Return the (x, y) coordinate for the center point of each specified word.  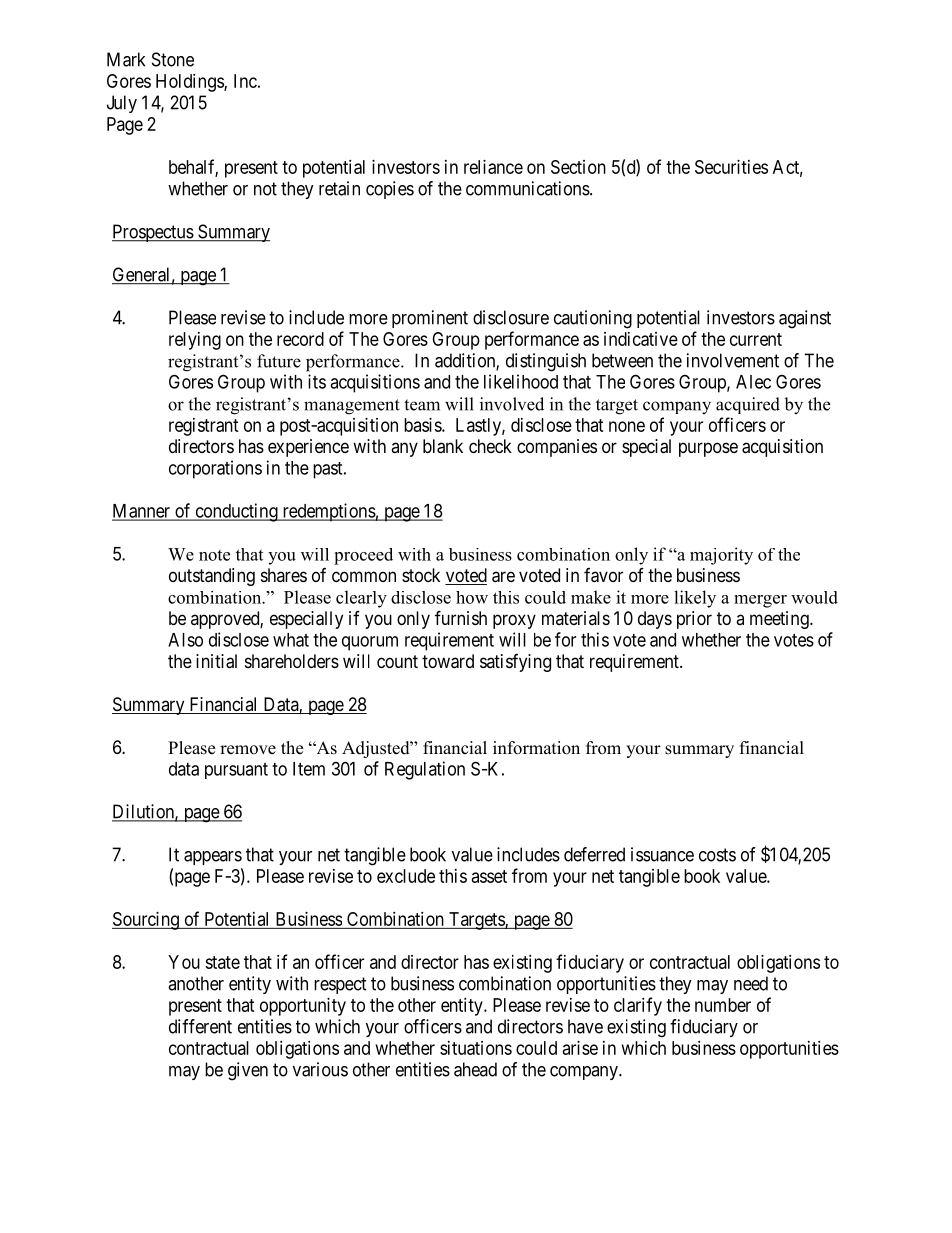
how (472, 597)
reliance (493, 167)
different (200, 1026)
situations (476, 1048)
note (214, 555)
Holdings (190, 83)
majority (721, 556)
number (723, 1005)
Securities (731, 167)
